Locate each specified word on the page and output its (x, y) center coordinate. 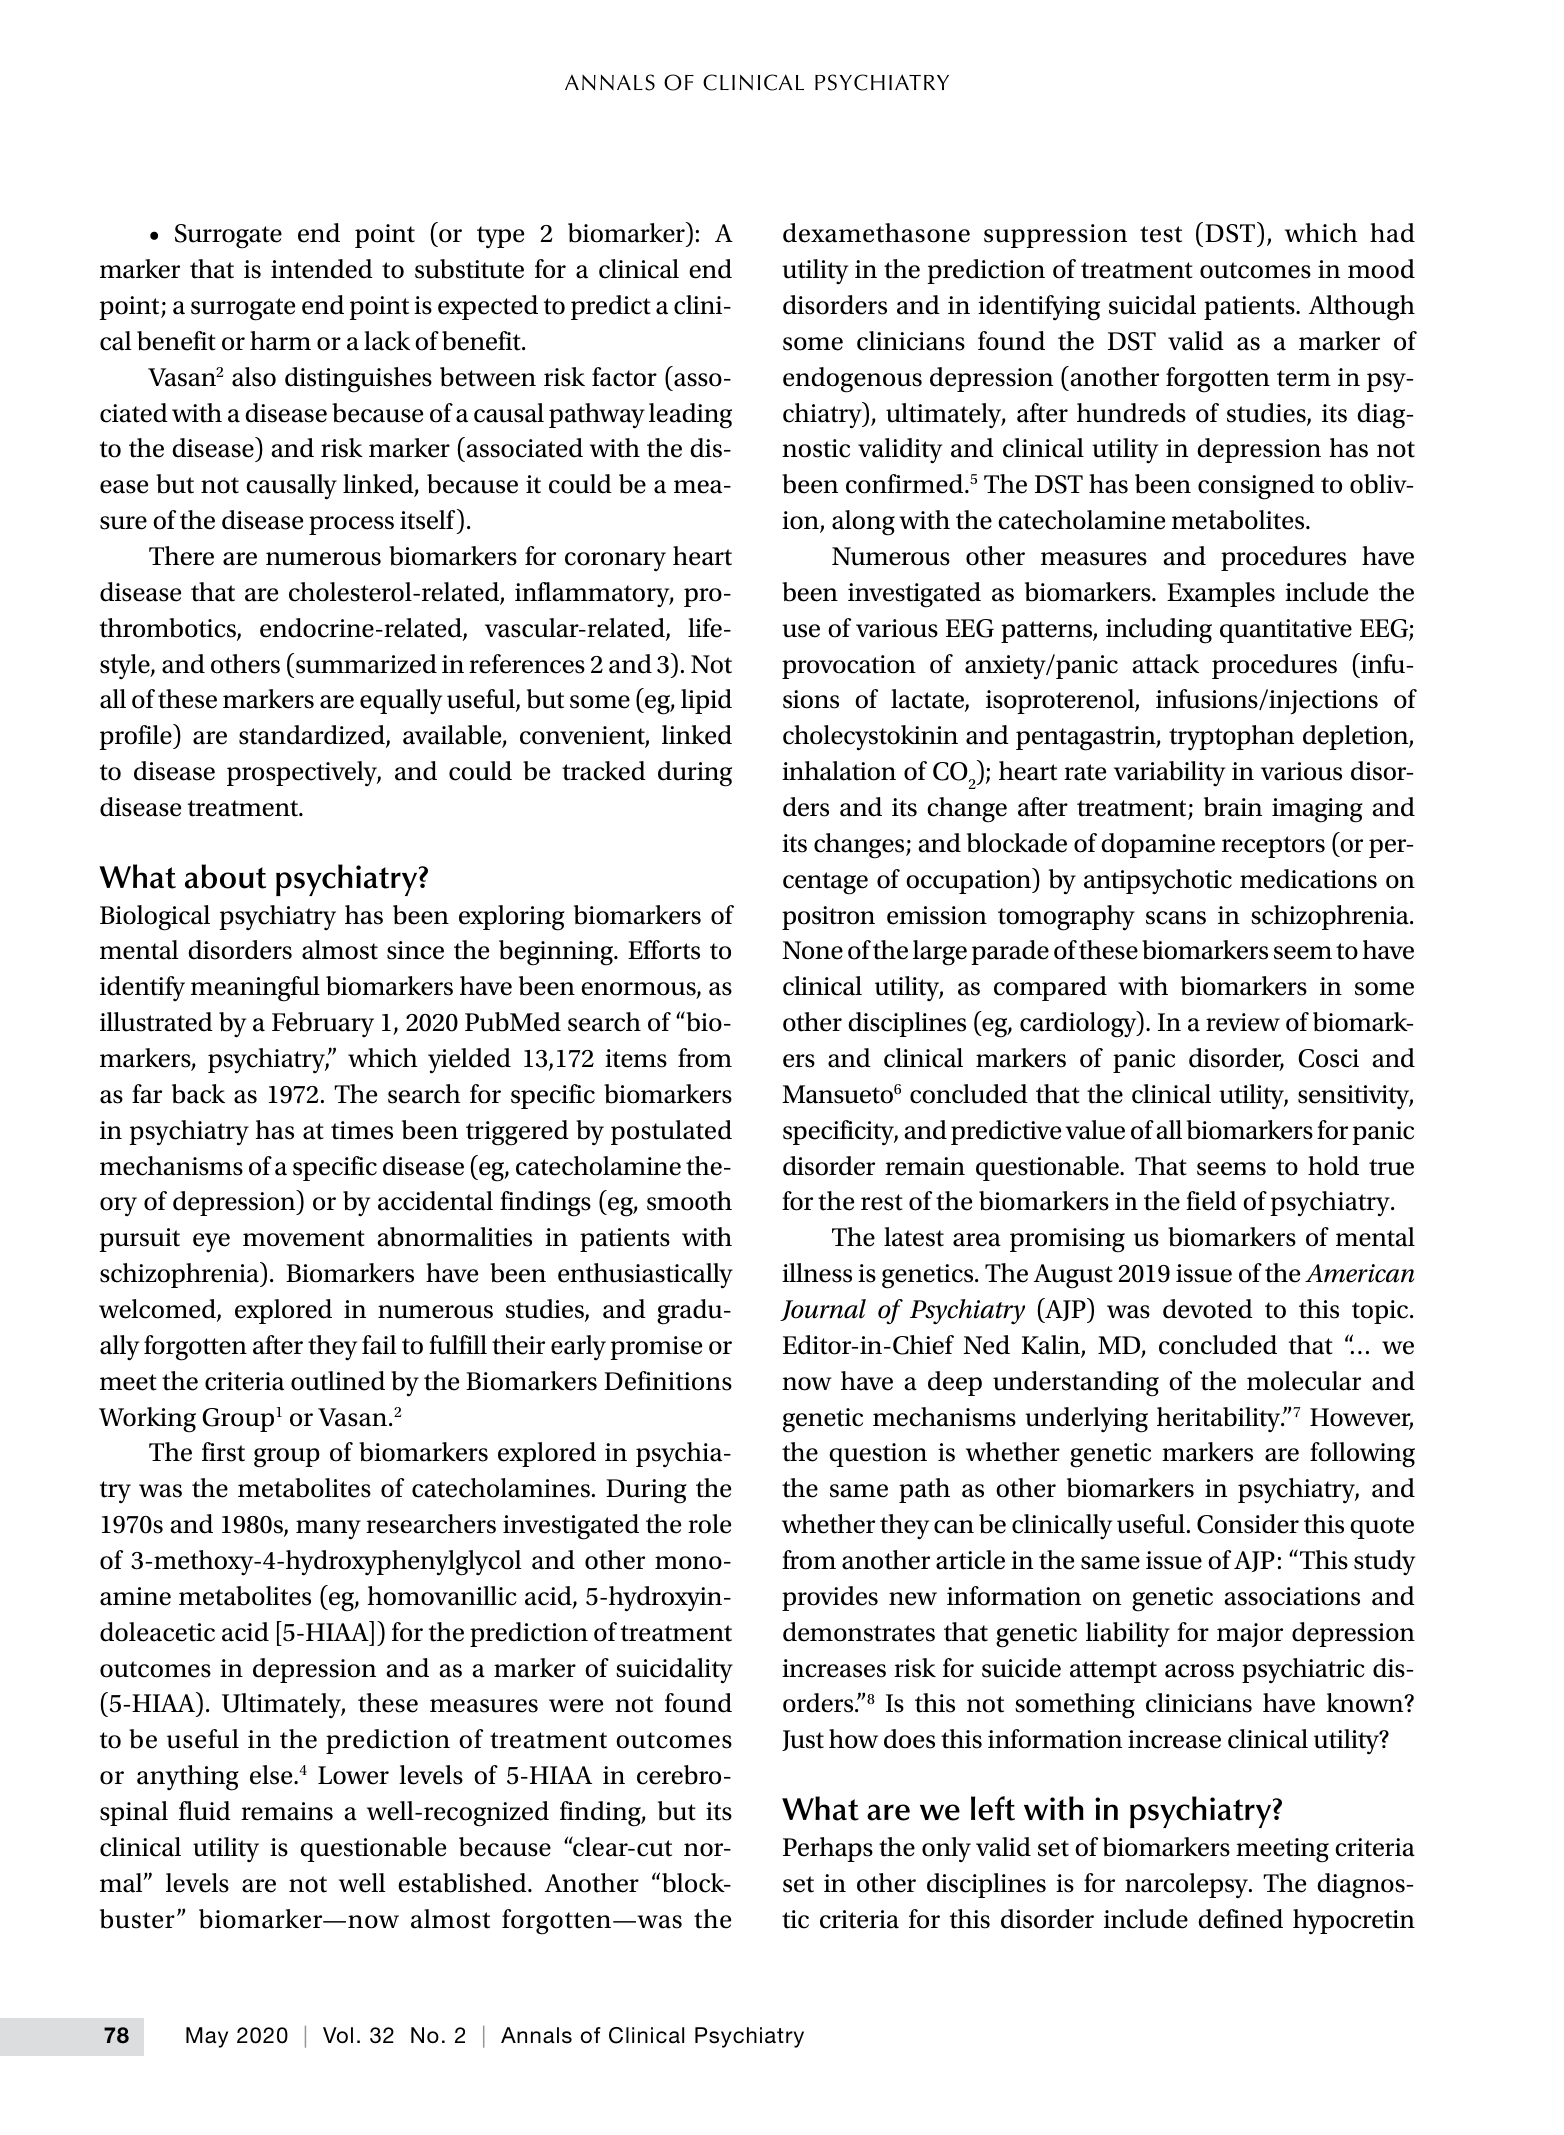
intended (322, 269)
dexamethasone (876, 233)
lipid (706, 701)
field (1211, 1201)
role (709, 1524)
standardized (313, 736)
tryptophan (1231, 737)
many (328, 1530)
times (362, 1130)
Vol (338, 2035)
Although (1362, 308)
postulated (671, 1132)
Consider (1248, 1524)
